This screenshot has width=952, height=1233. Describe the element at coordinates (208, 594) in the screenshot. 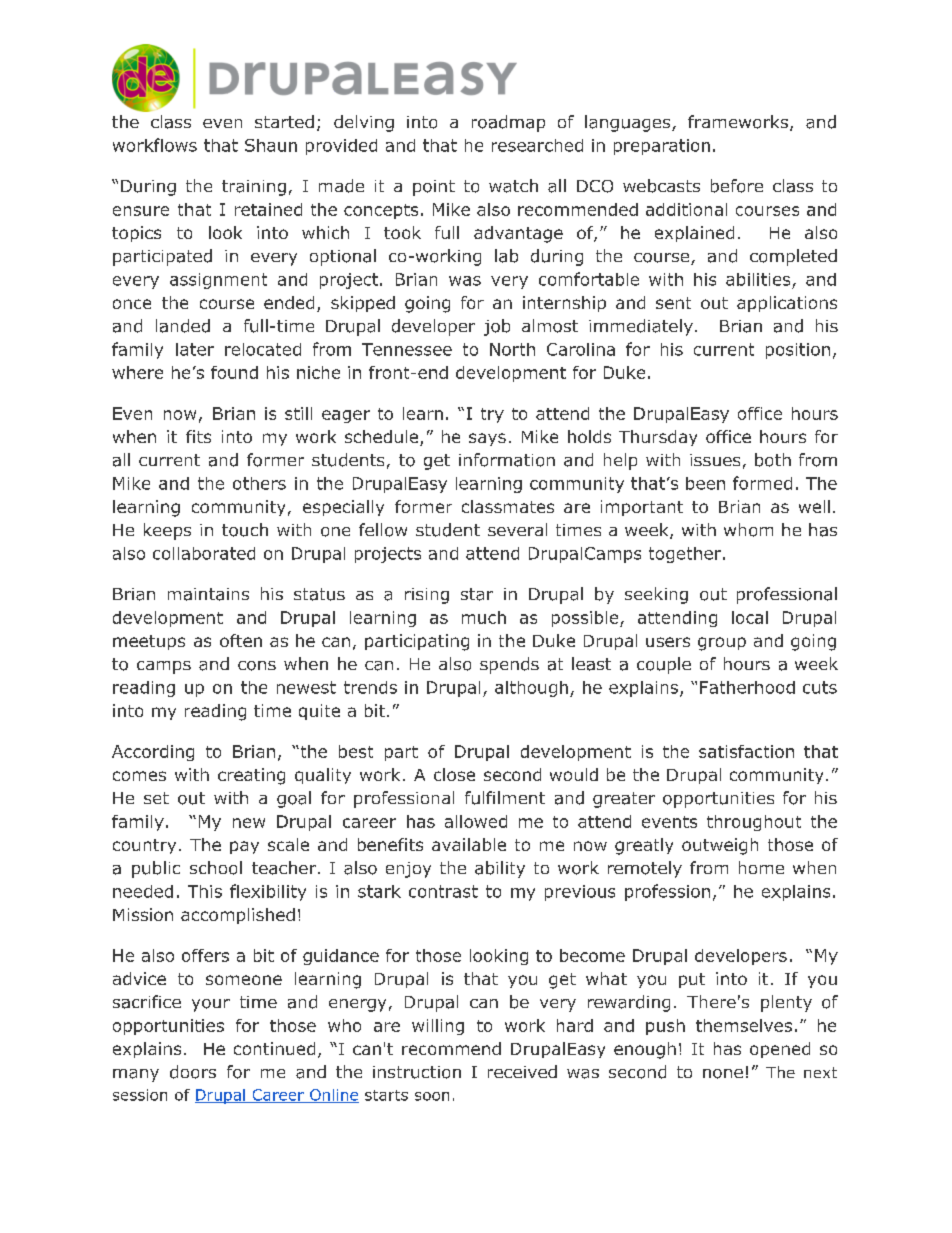

I see `maintains` at that location.
